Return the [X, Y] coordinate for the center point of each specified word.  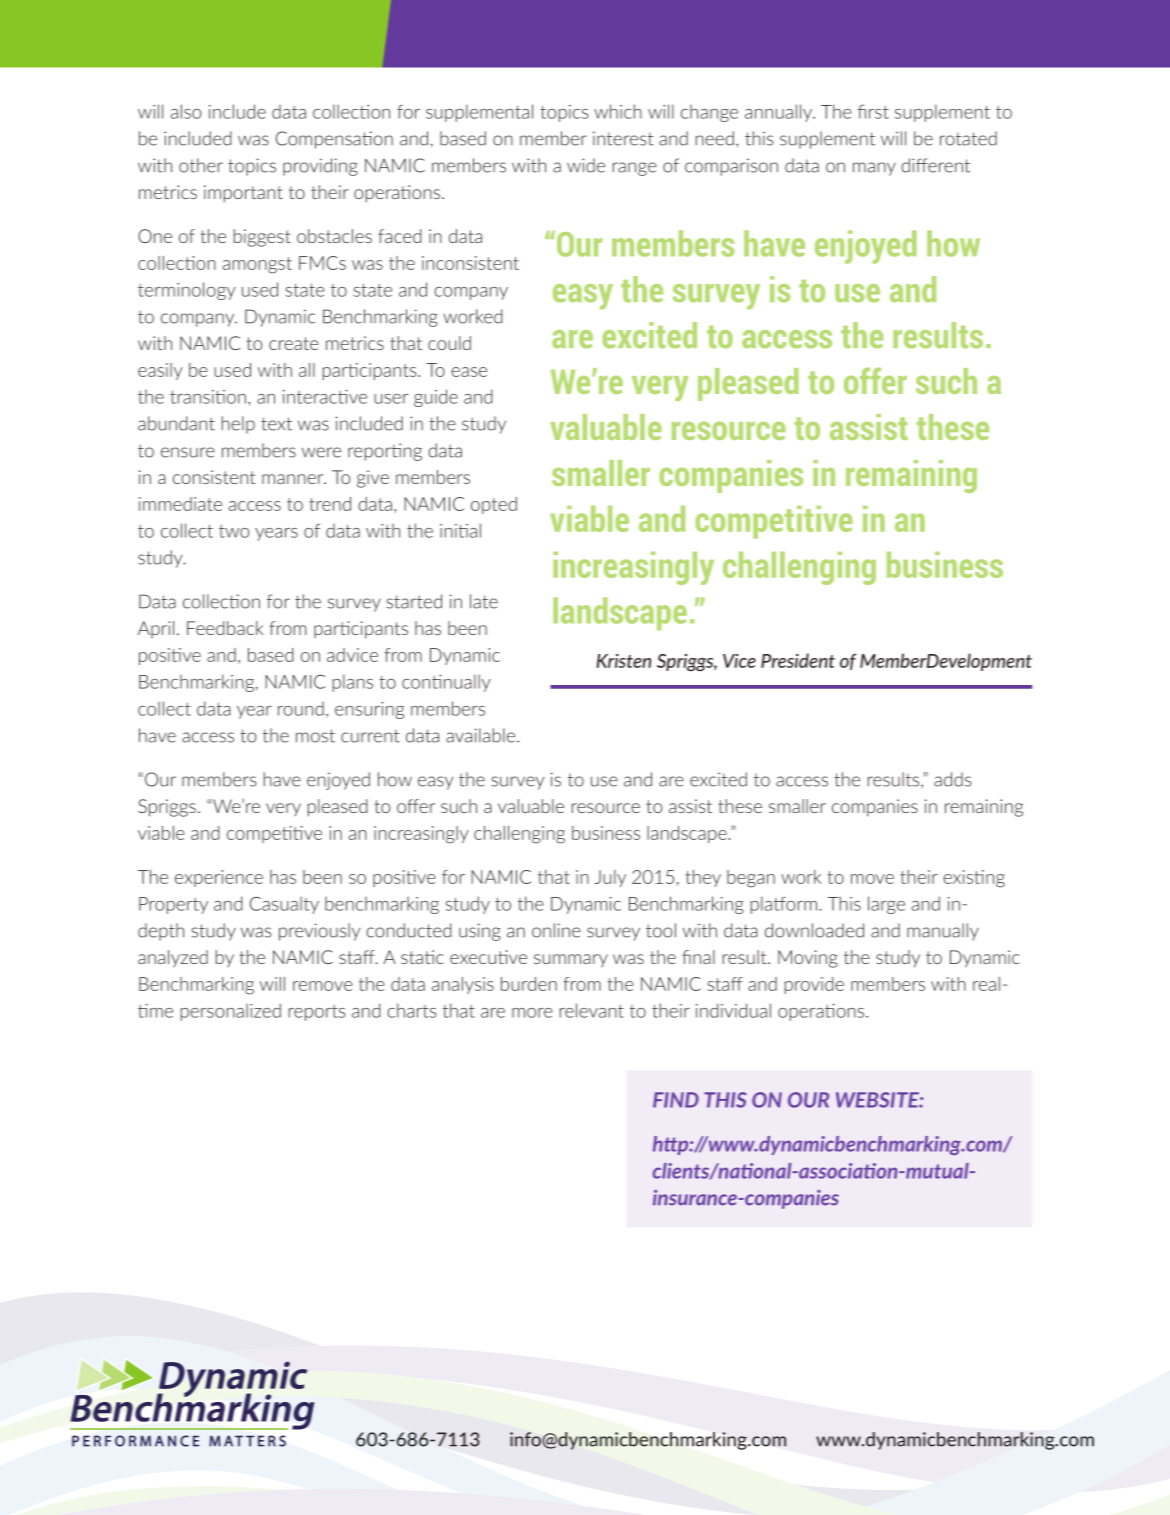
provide [814, 985]
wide [586, 165]
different [935, 165]
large [886, 905]
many [874, 169]
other [201, 165]
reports [317, 1013]
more [532, 1013]
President [798, 660]
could [449, 343]
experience [219, 878]
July [610, 878]
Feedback [225, 628]
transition [208, 397]
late [484, 601]
